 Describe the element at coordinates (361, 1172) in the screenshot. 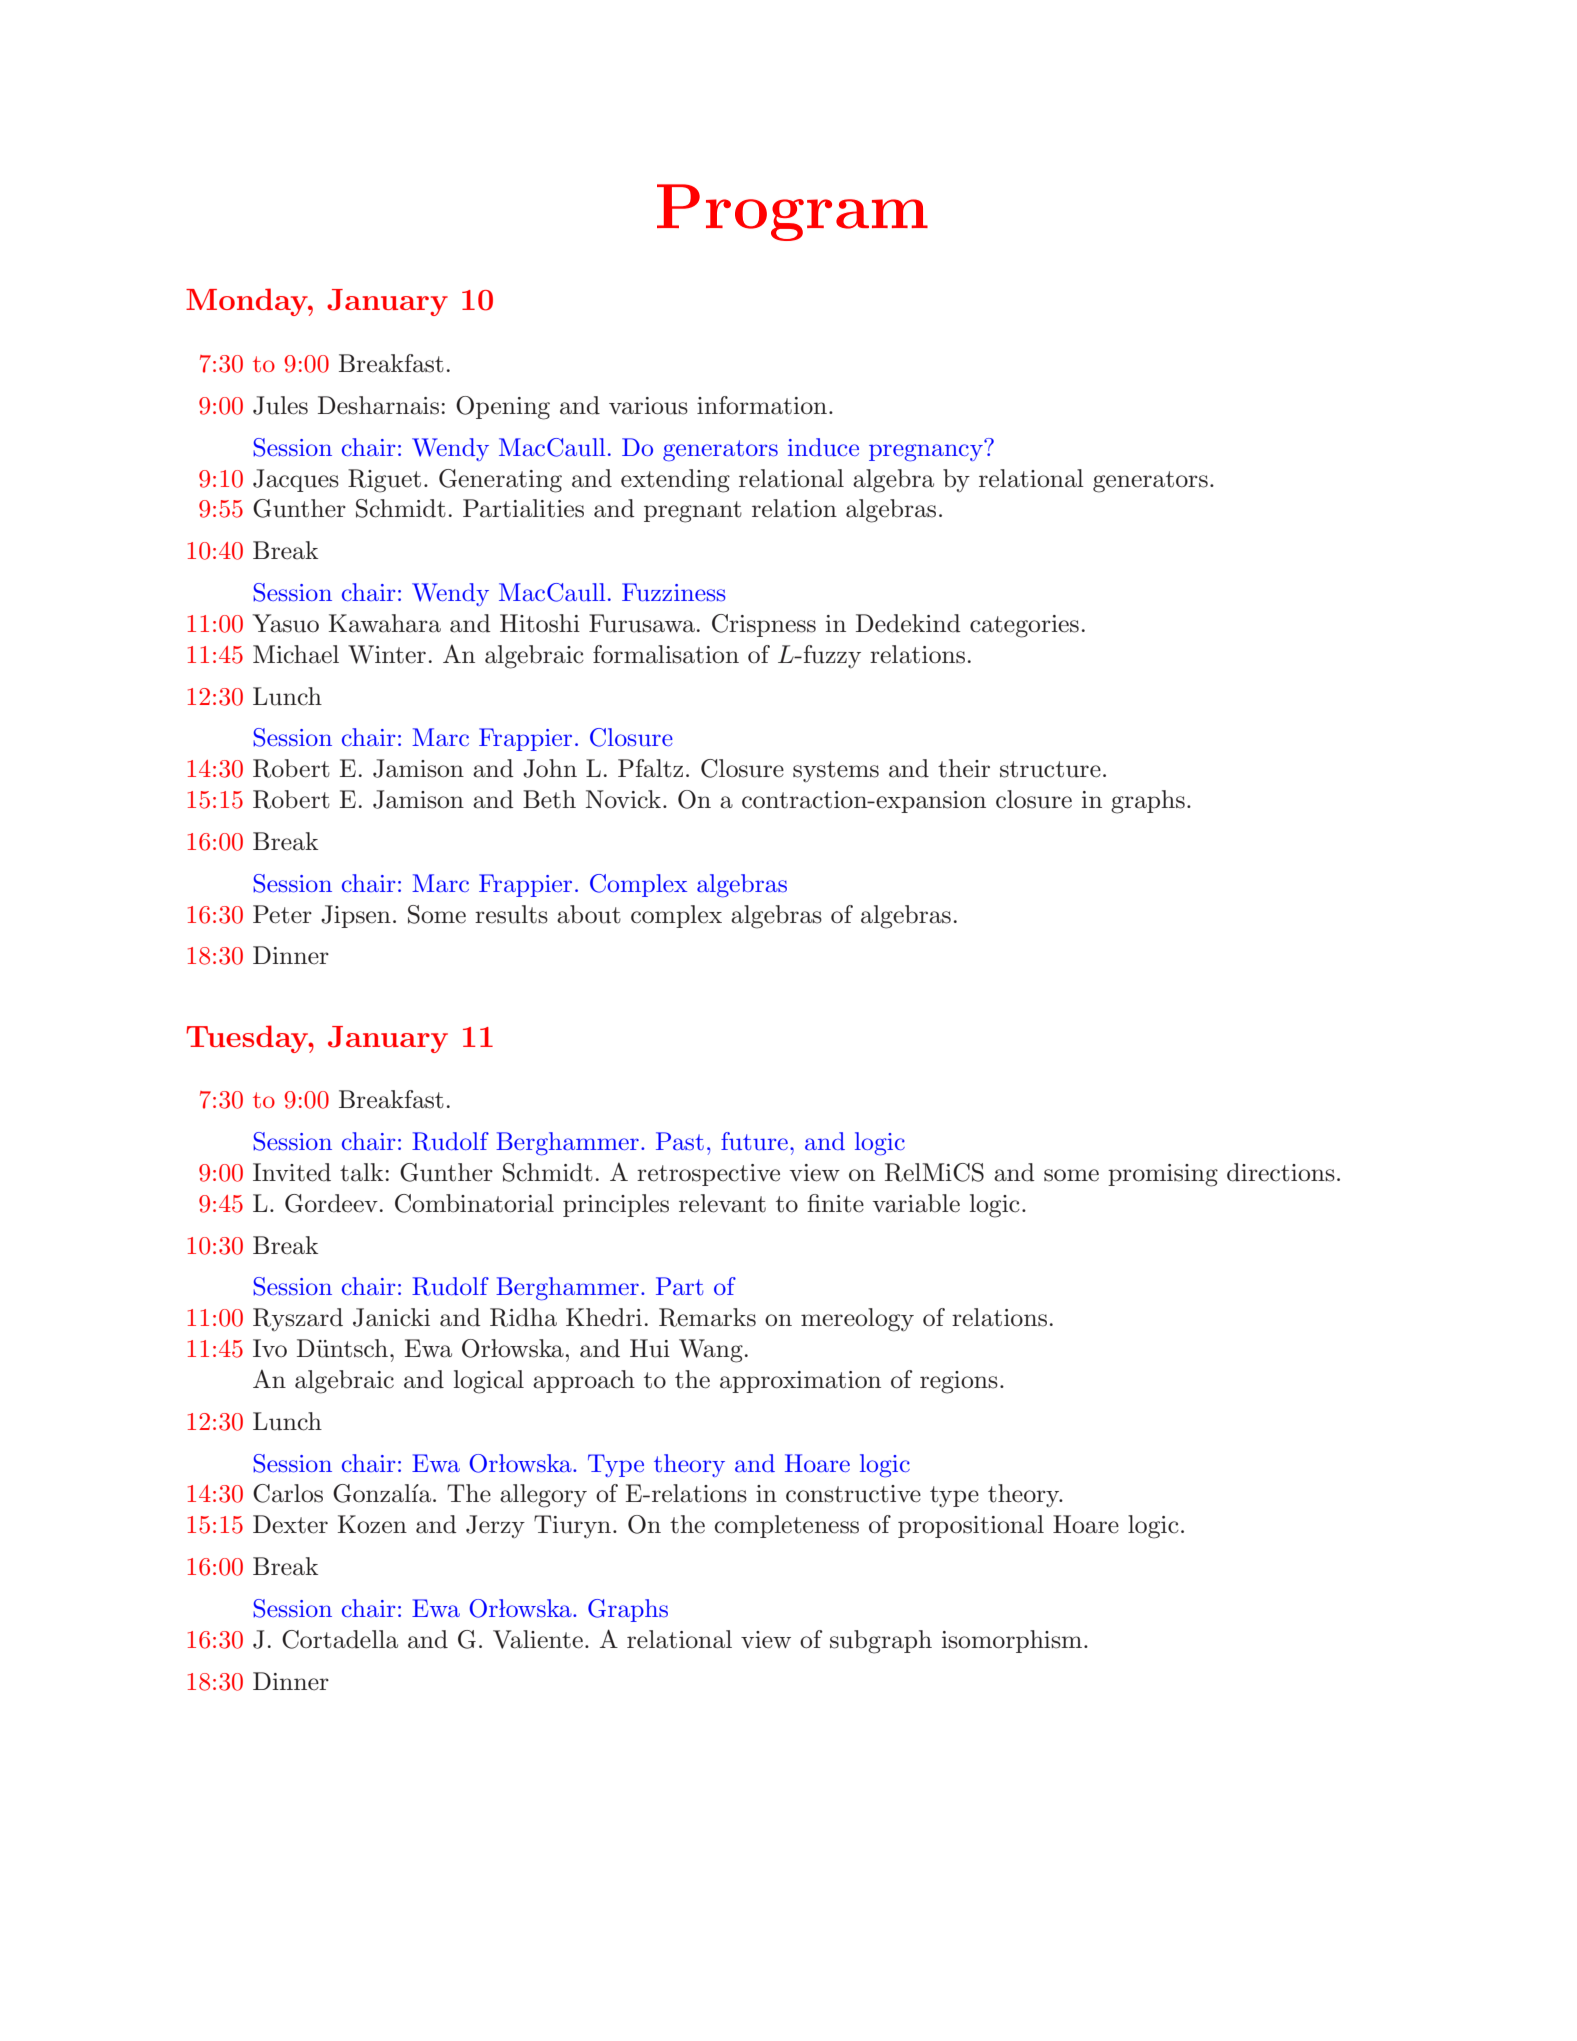

I see `talk` at that location.
